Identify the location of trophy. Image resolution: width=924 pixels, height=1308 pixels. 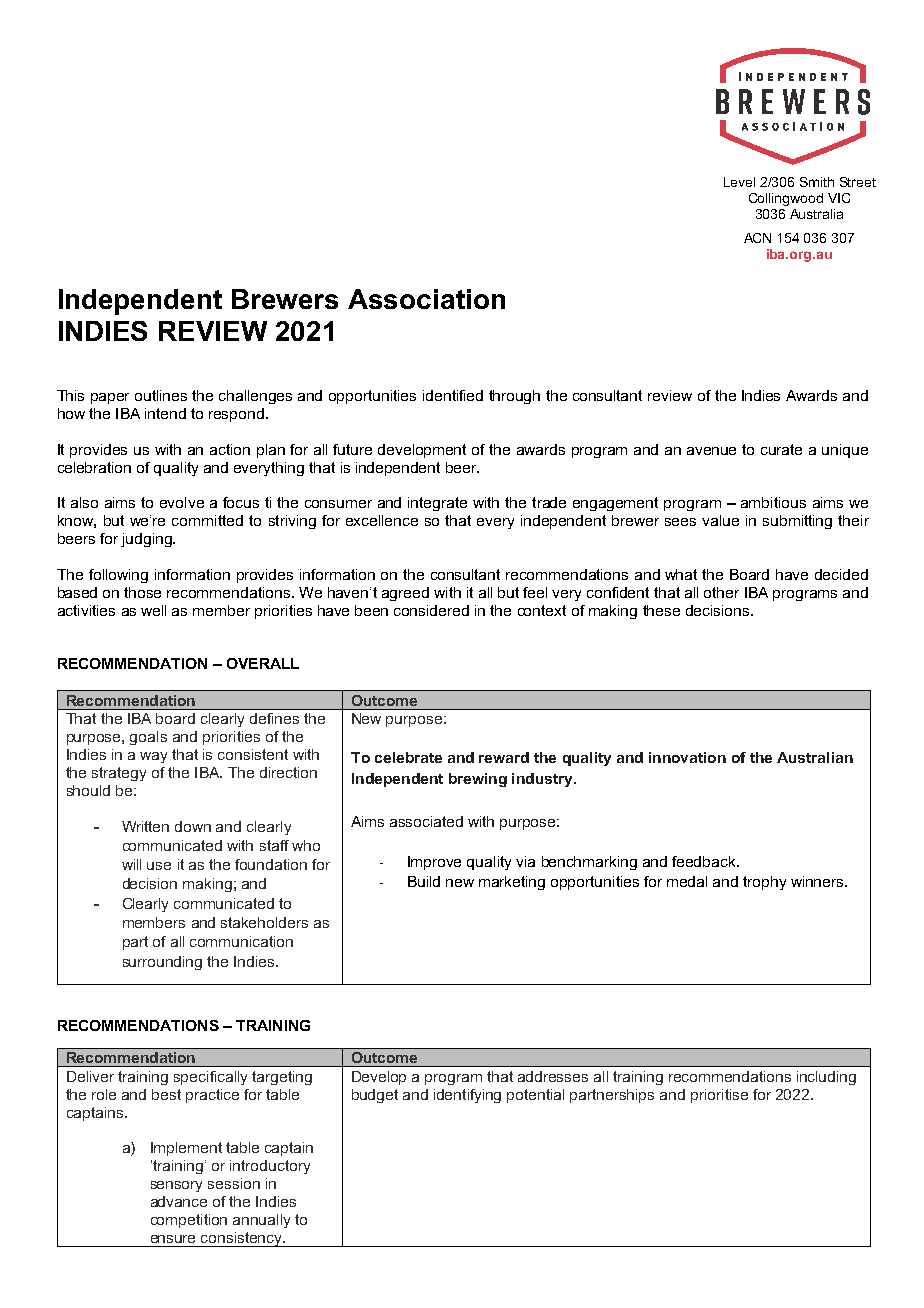
(764, 883).
